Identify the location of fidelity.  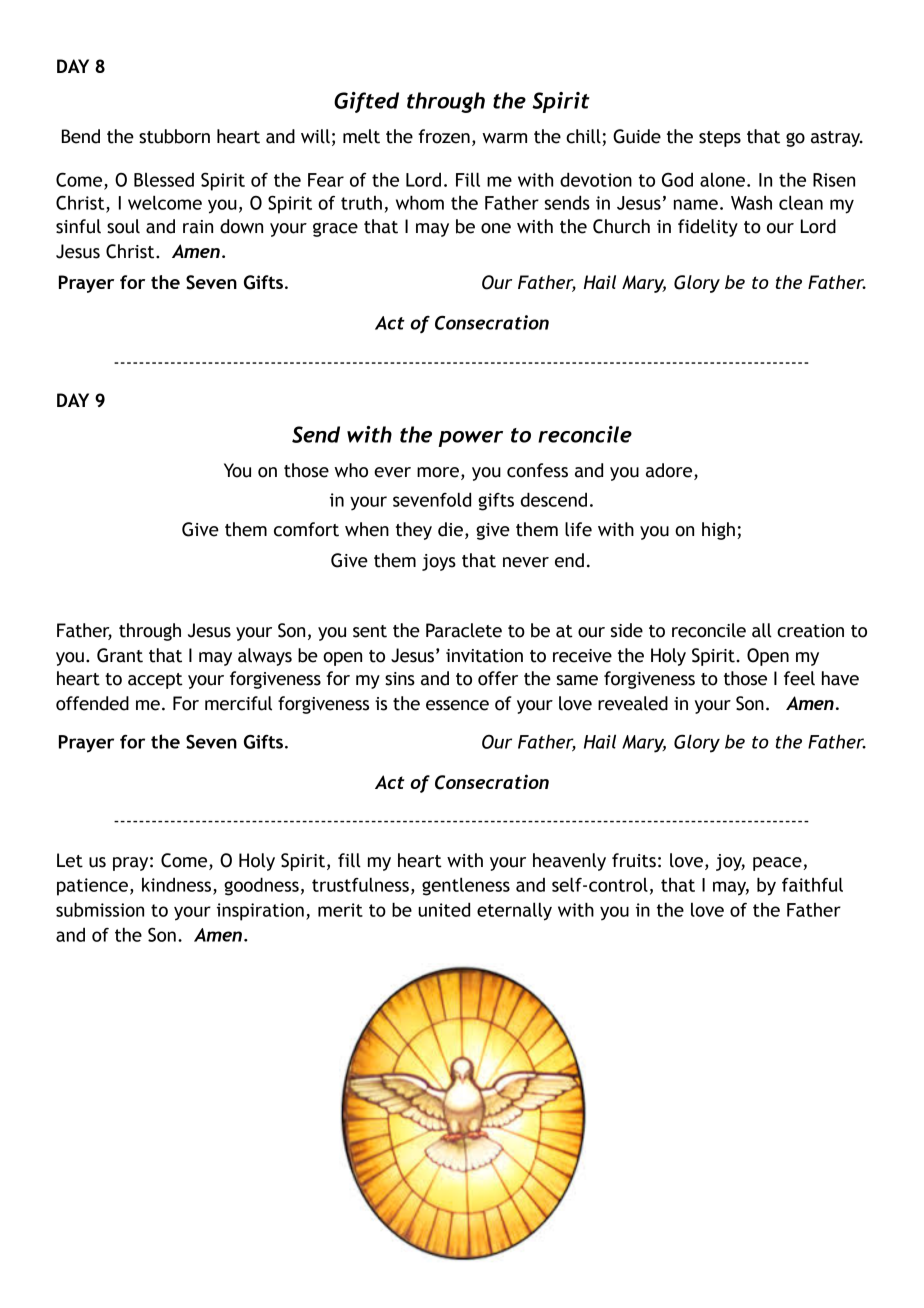
(708, 228).
